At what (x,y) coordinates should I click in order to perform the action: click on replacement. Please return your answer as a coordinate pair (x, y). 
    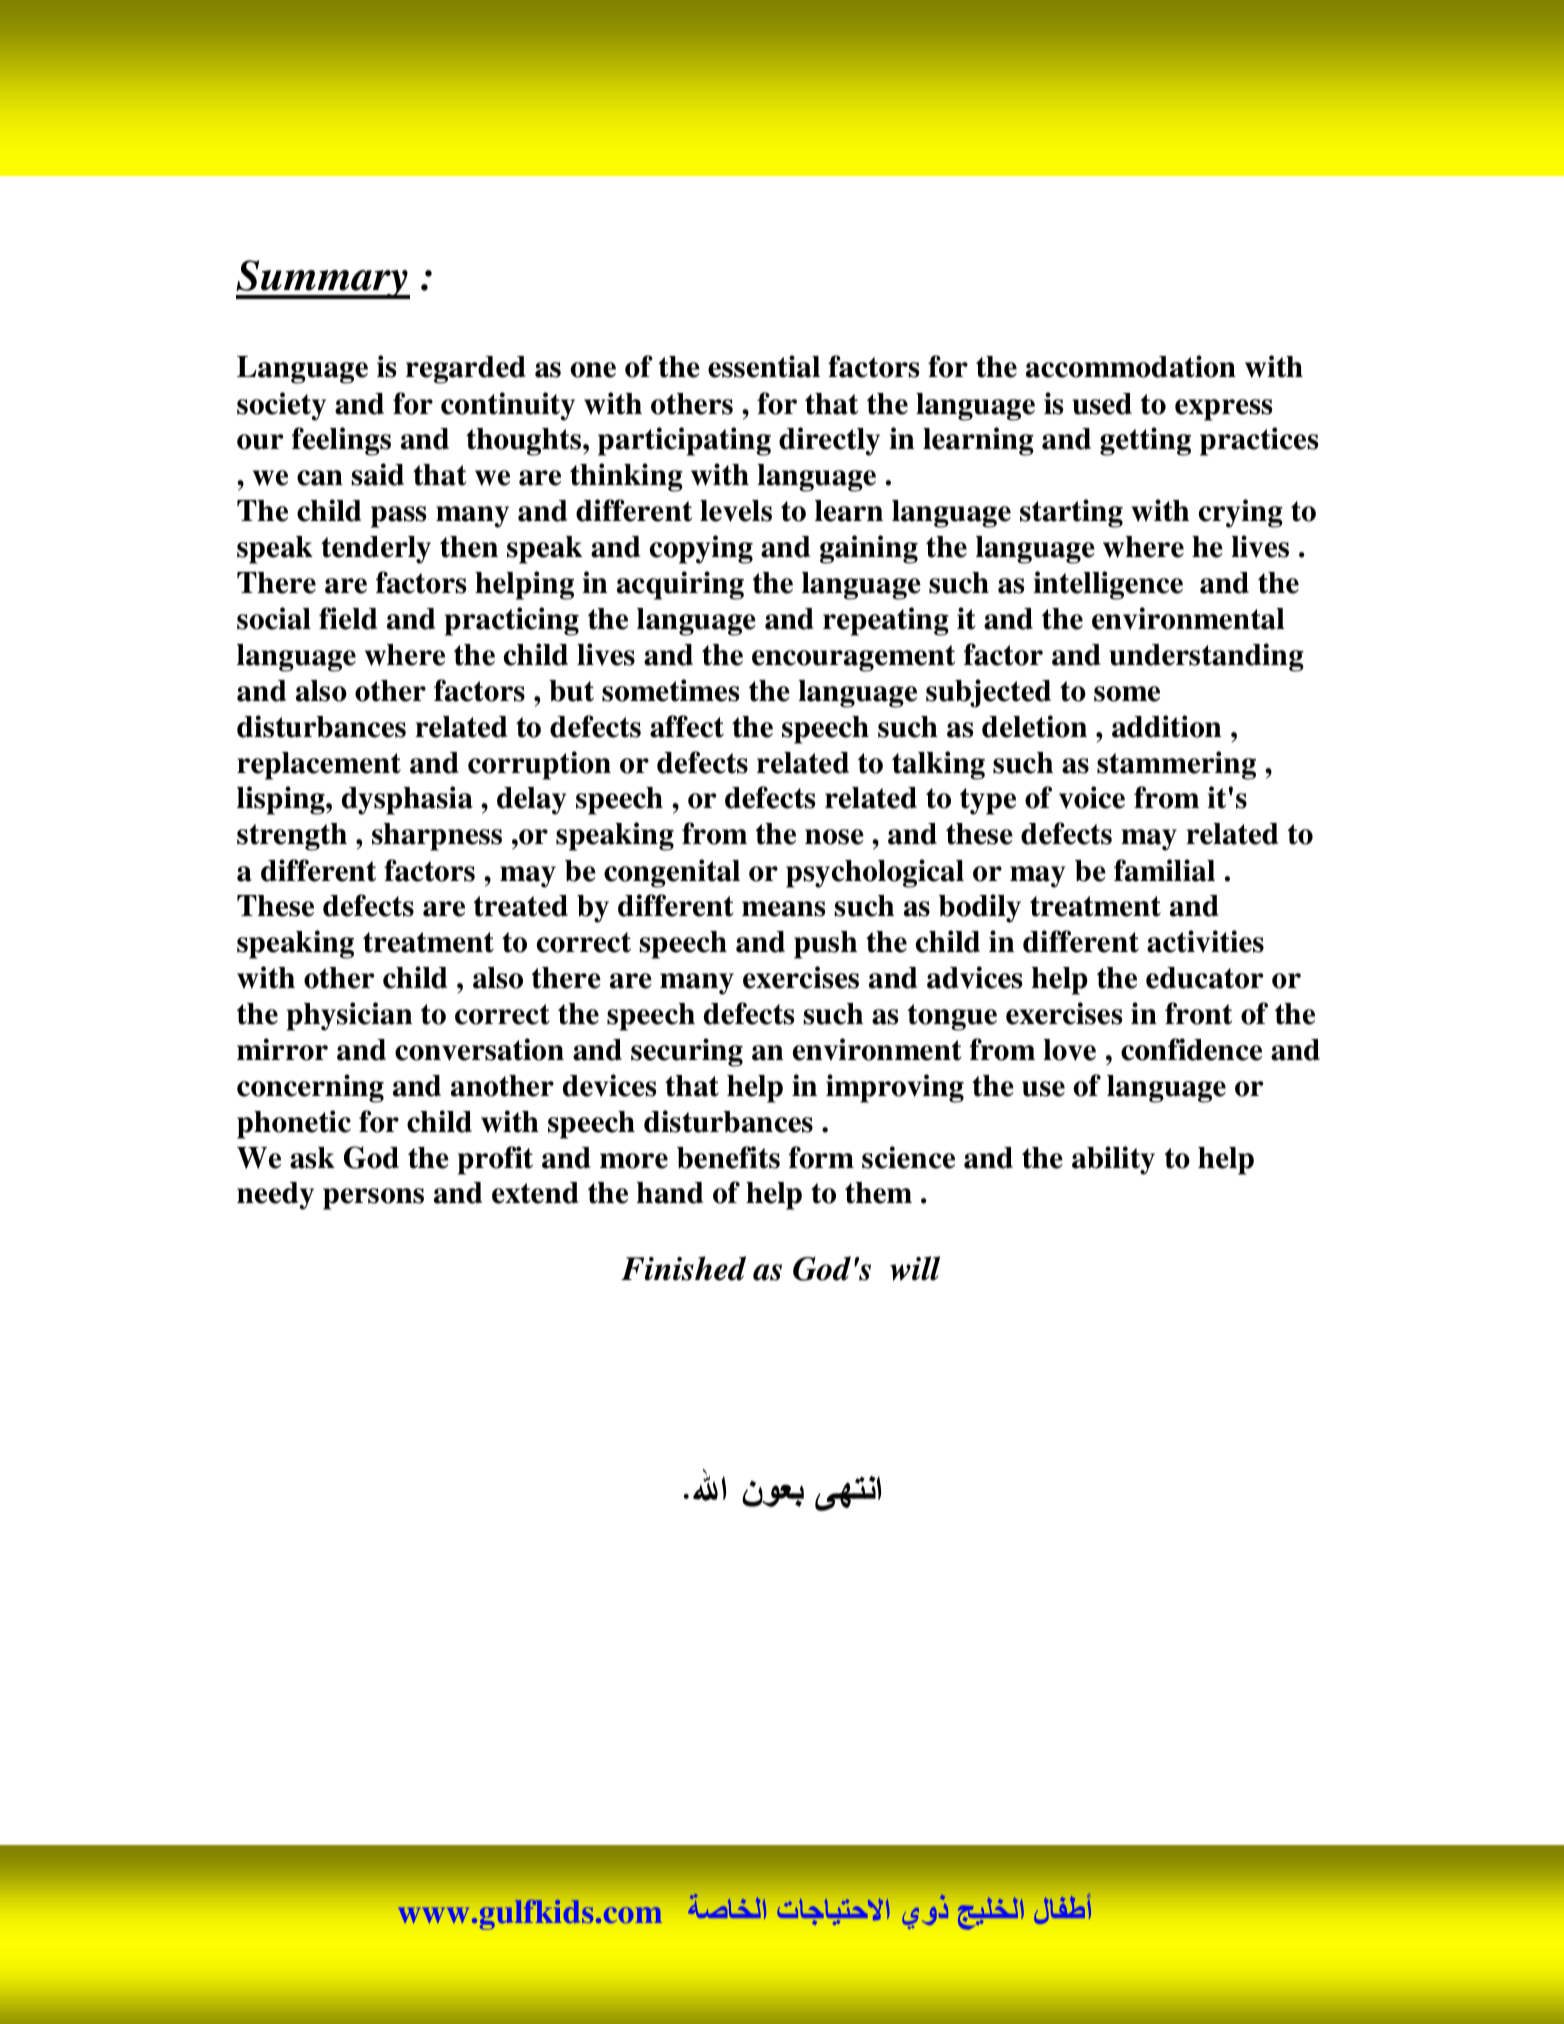
    Looking at the image, I should click on (319, 766).
